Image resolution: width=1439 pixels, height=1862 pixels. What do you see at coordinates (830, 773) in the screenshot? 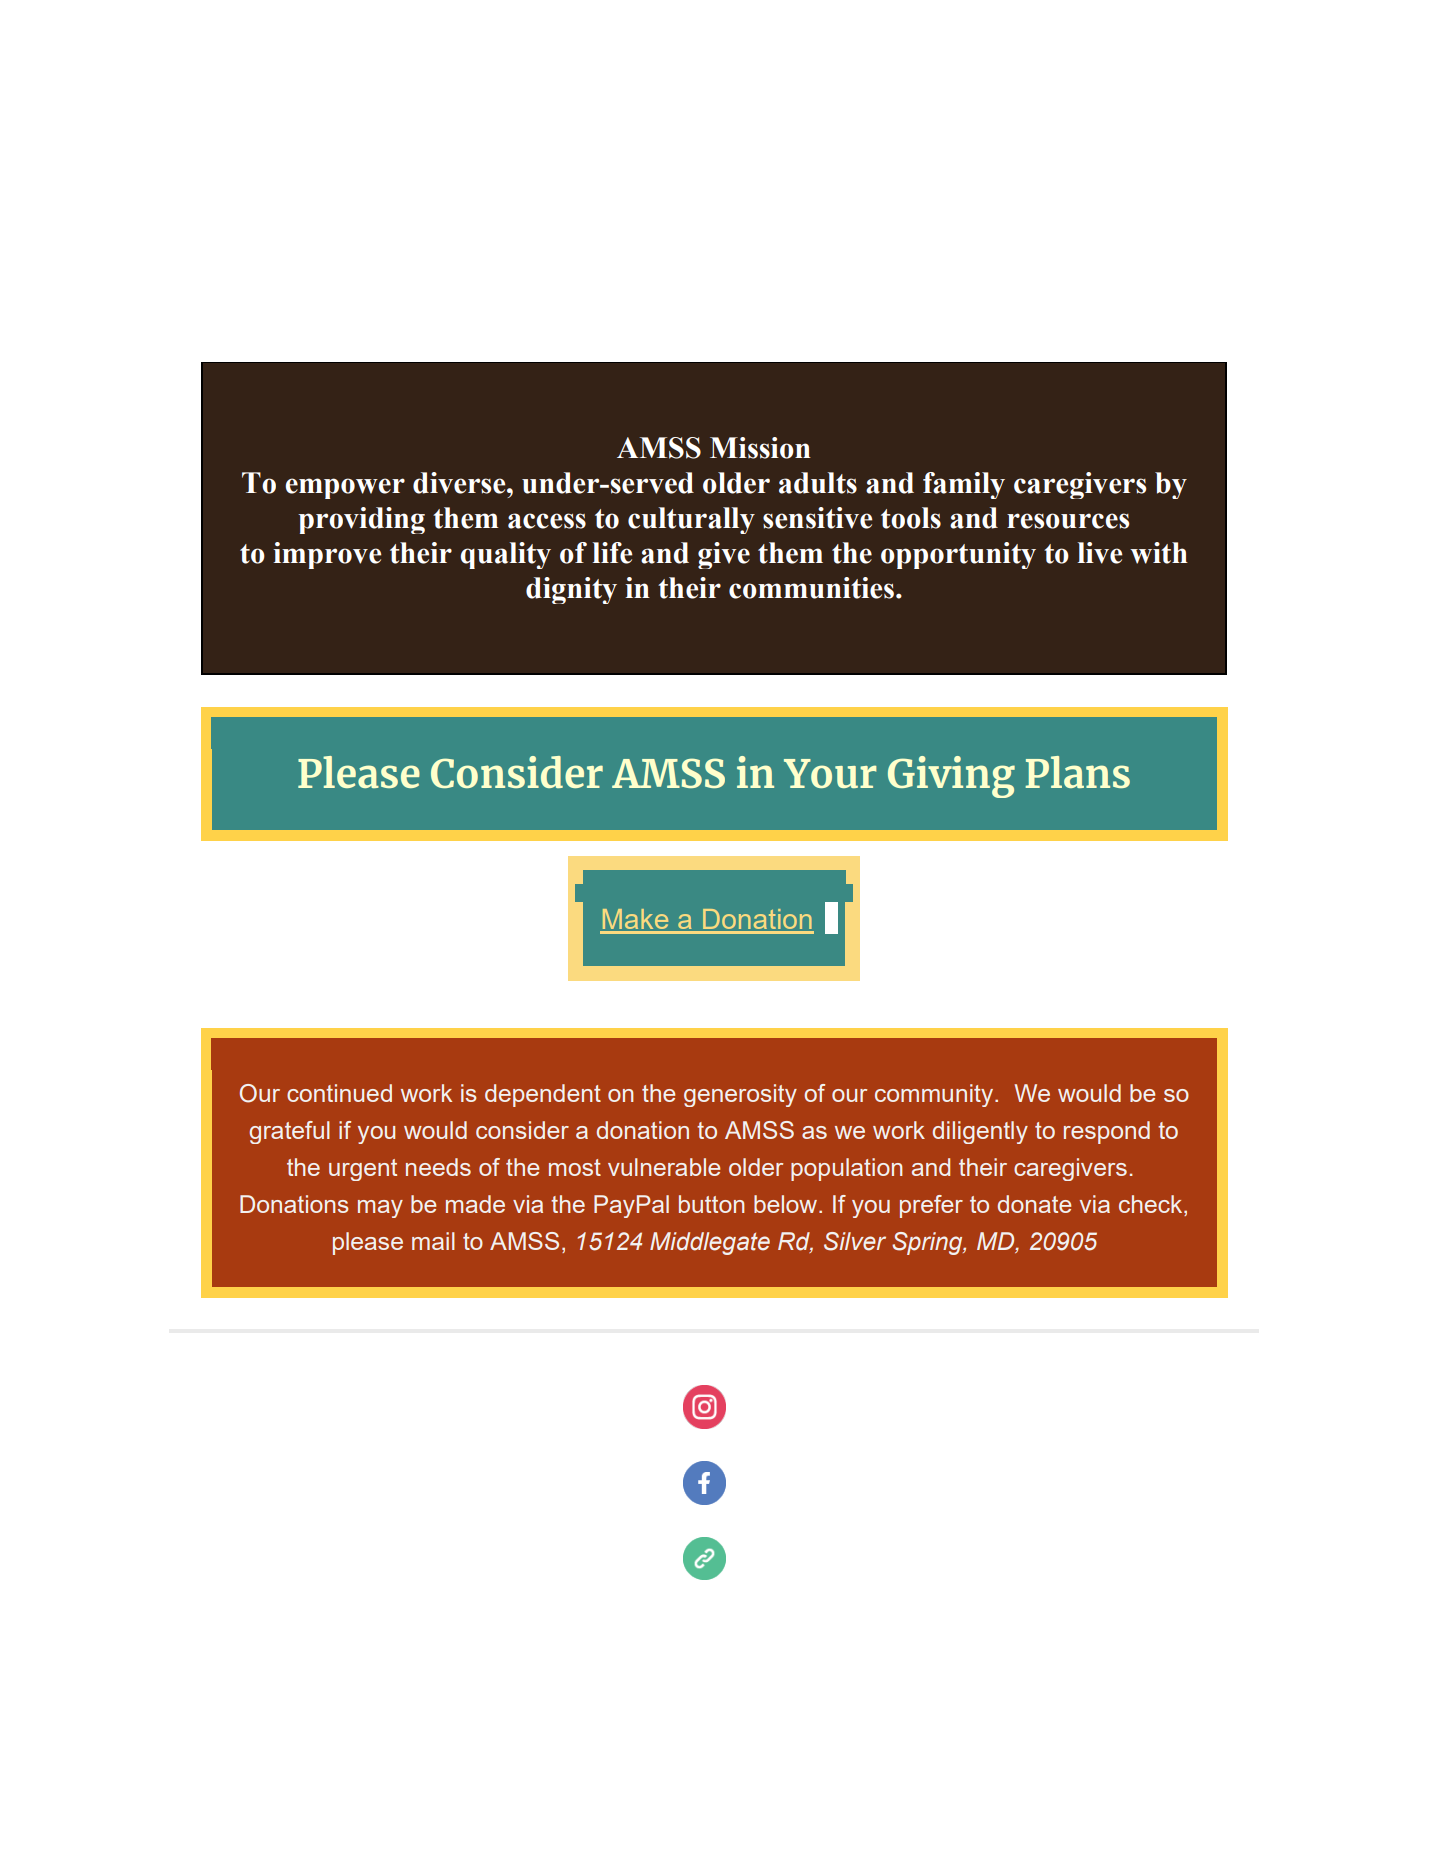
I see `Your` at bounding box center [830, 773].
